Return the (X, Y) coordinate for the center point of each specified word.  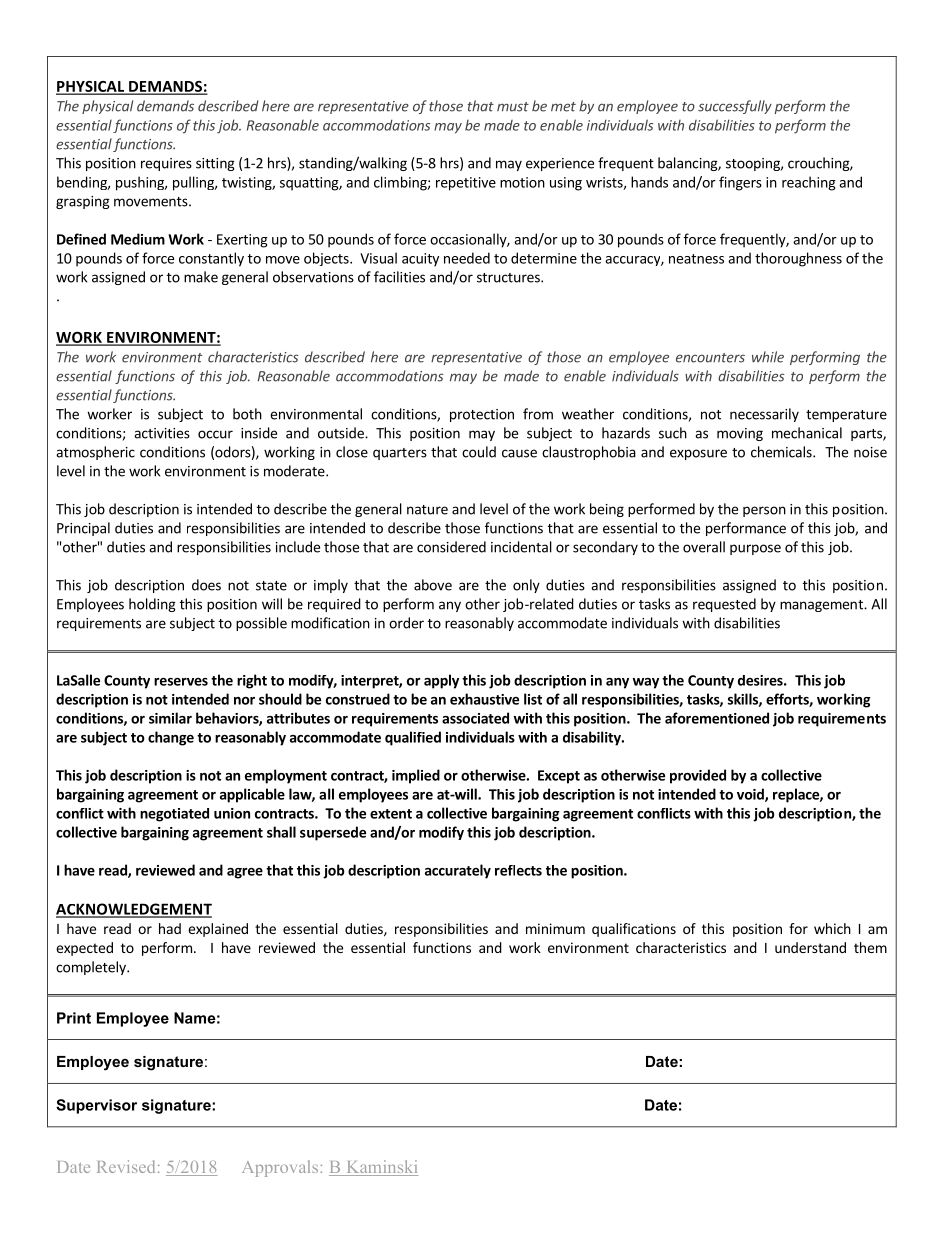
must (513, 107)
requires (166, 164)
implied (416, 776)
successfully (735, 107)
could (479, 452)
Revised (126, 1166)
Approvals (281, 1168)
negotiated (174, 815)
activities (162, 433)
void (751, 795)
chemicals (782, 452)
